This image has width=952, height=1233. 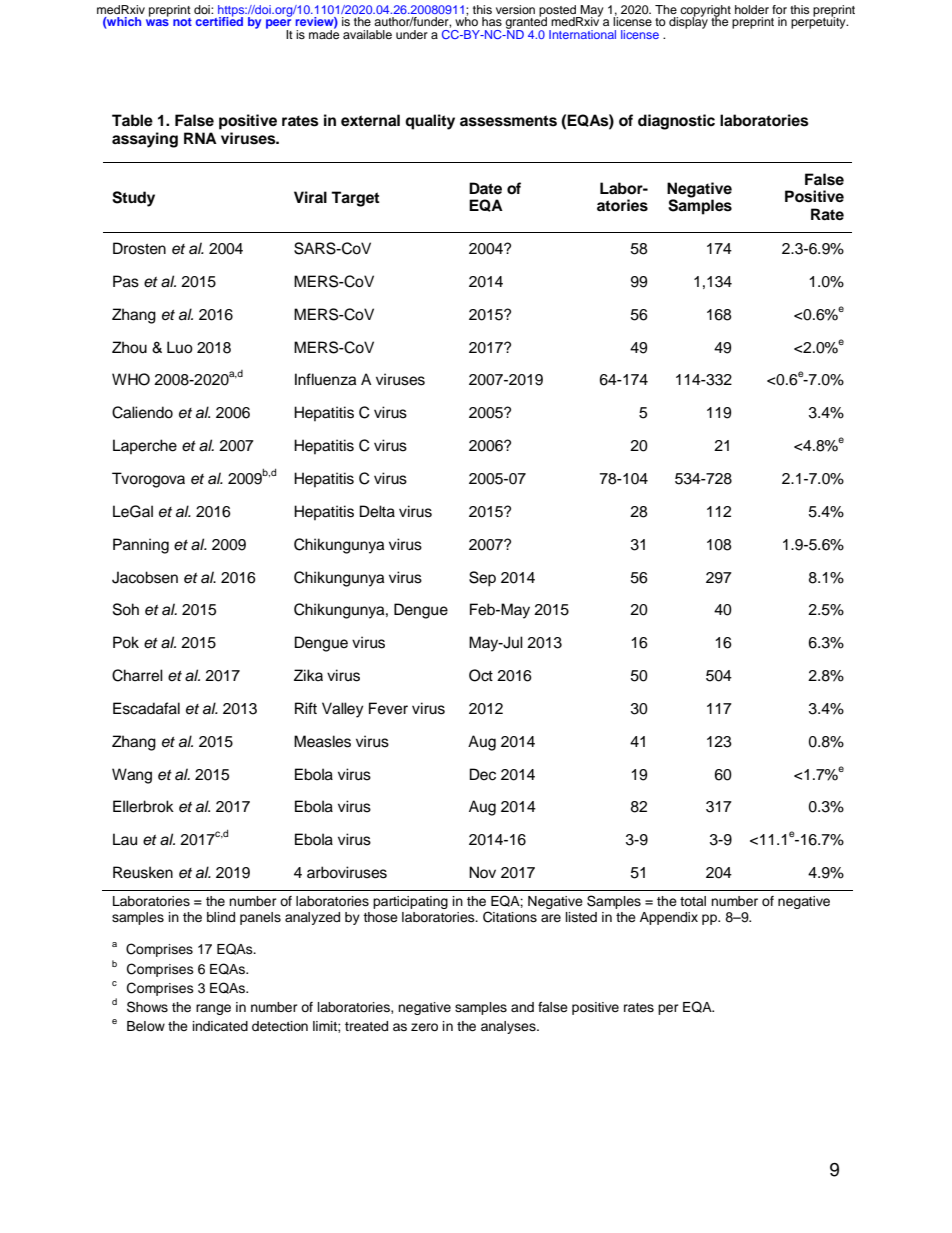 I want to click on Sep, so click(x=482, y=579).
